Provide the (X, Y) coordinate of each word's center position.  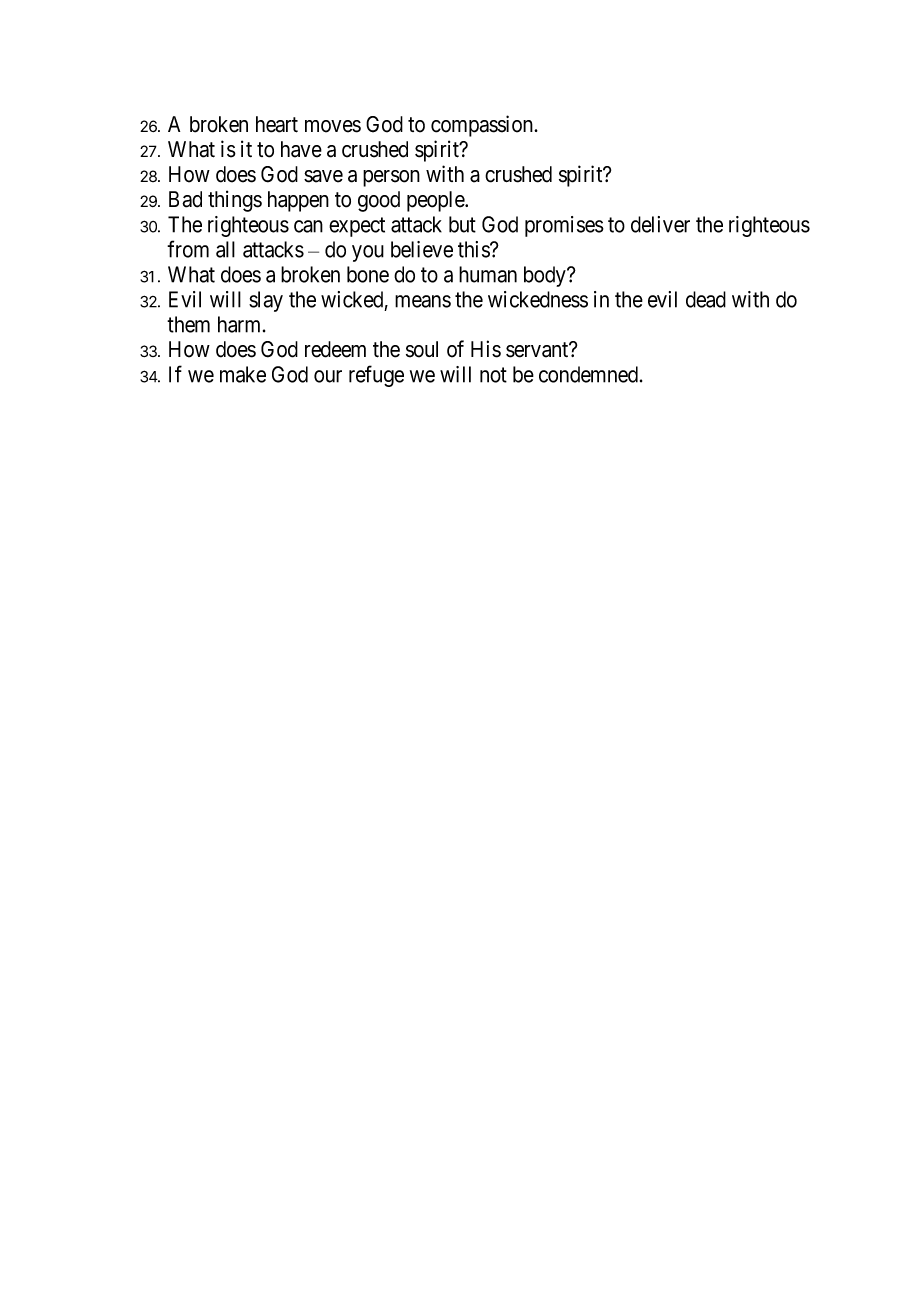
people (436, 201)
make (243, 374)
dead (706, 299)
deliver (660, 224)
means (423, 301)
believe (422, 249)
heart (277, 124)
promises (564, 226)
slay (266, 301)
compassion (483, 126)
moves (333, 126)
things (235, 201)
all (225, 249)
